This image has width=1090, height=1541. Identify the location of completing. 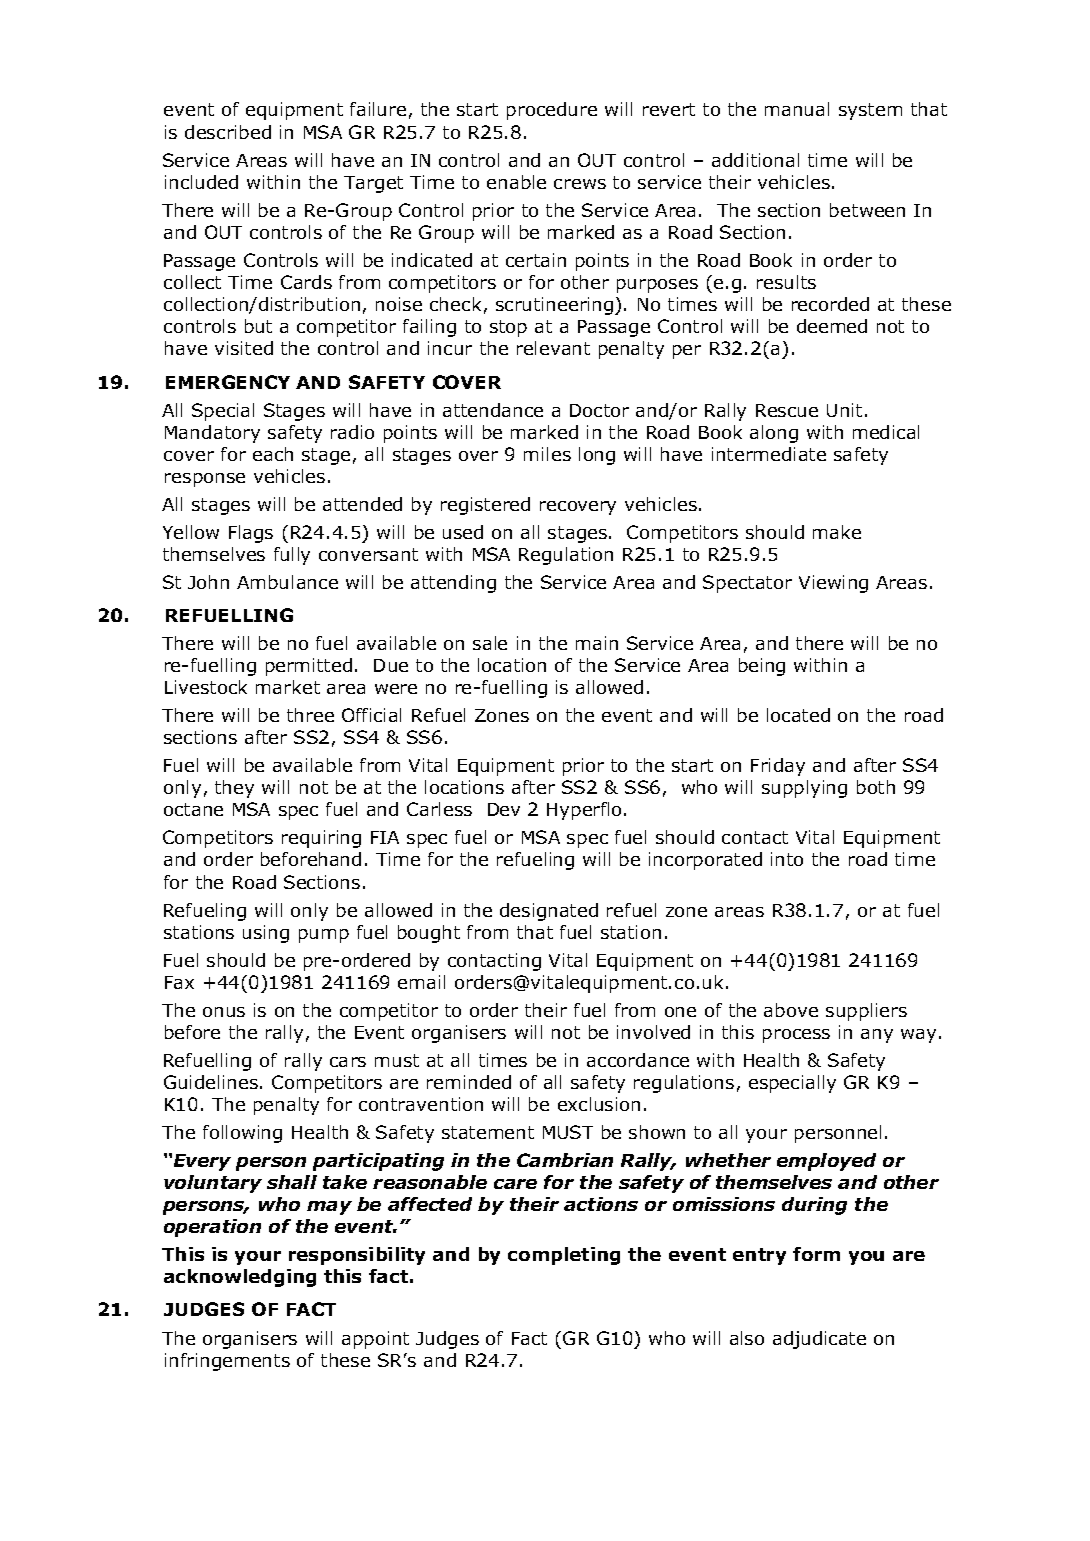
(564, 1256).
